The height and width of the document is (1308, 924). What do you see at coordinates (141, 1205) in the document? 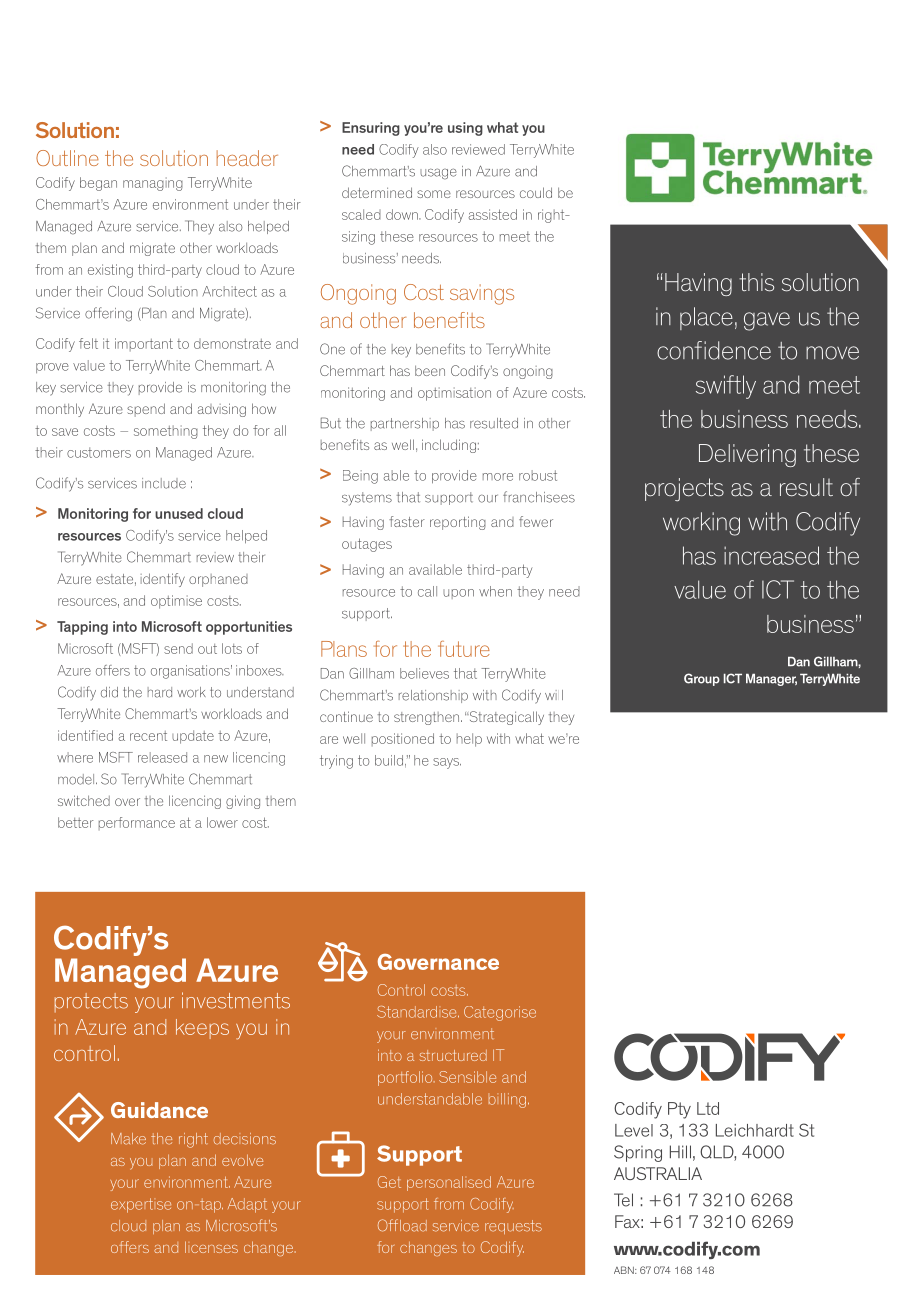
I see `expertise` at bounding box center [141, 1205].
